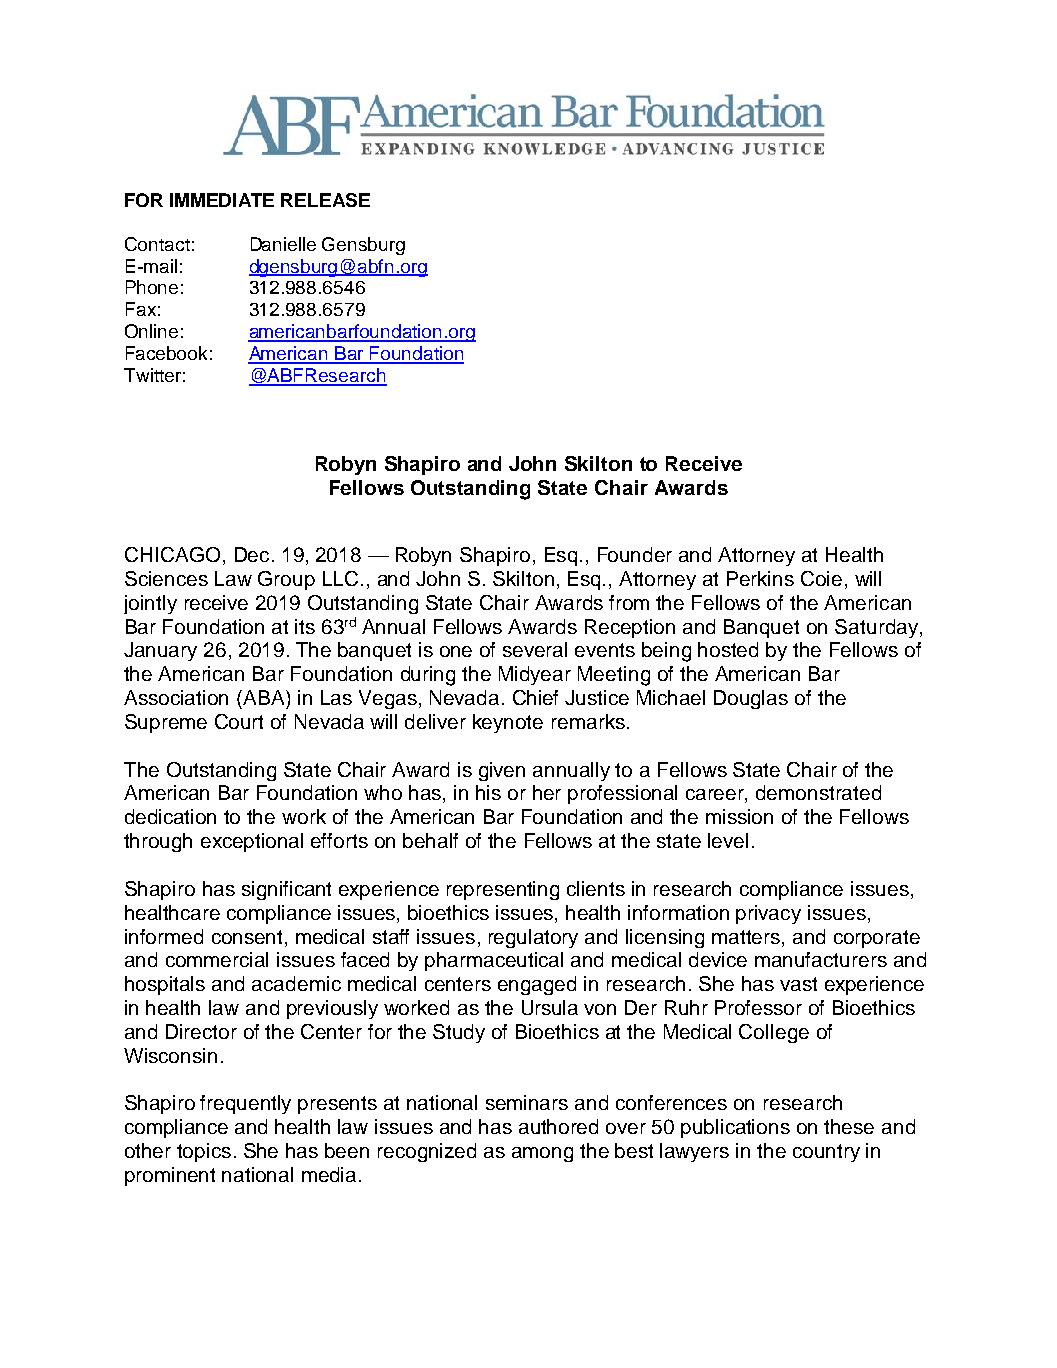 This document has height=1368, width=1057. I want to click on Perkins, so click(760, 578).
